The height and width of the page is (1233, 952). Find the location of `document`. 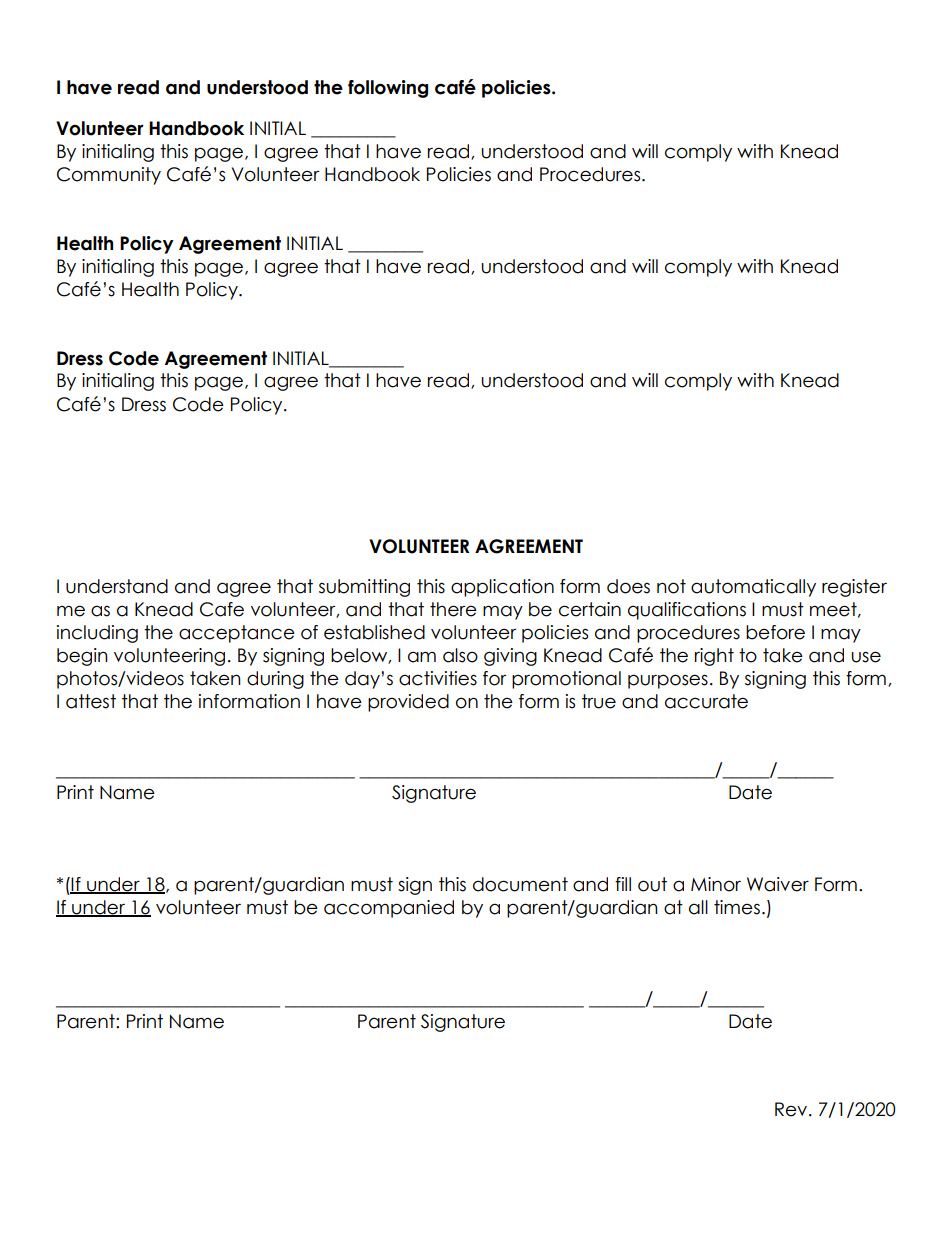

document is located at coordinates (520, 884).
